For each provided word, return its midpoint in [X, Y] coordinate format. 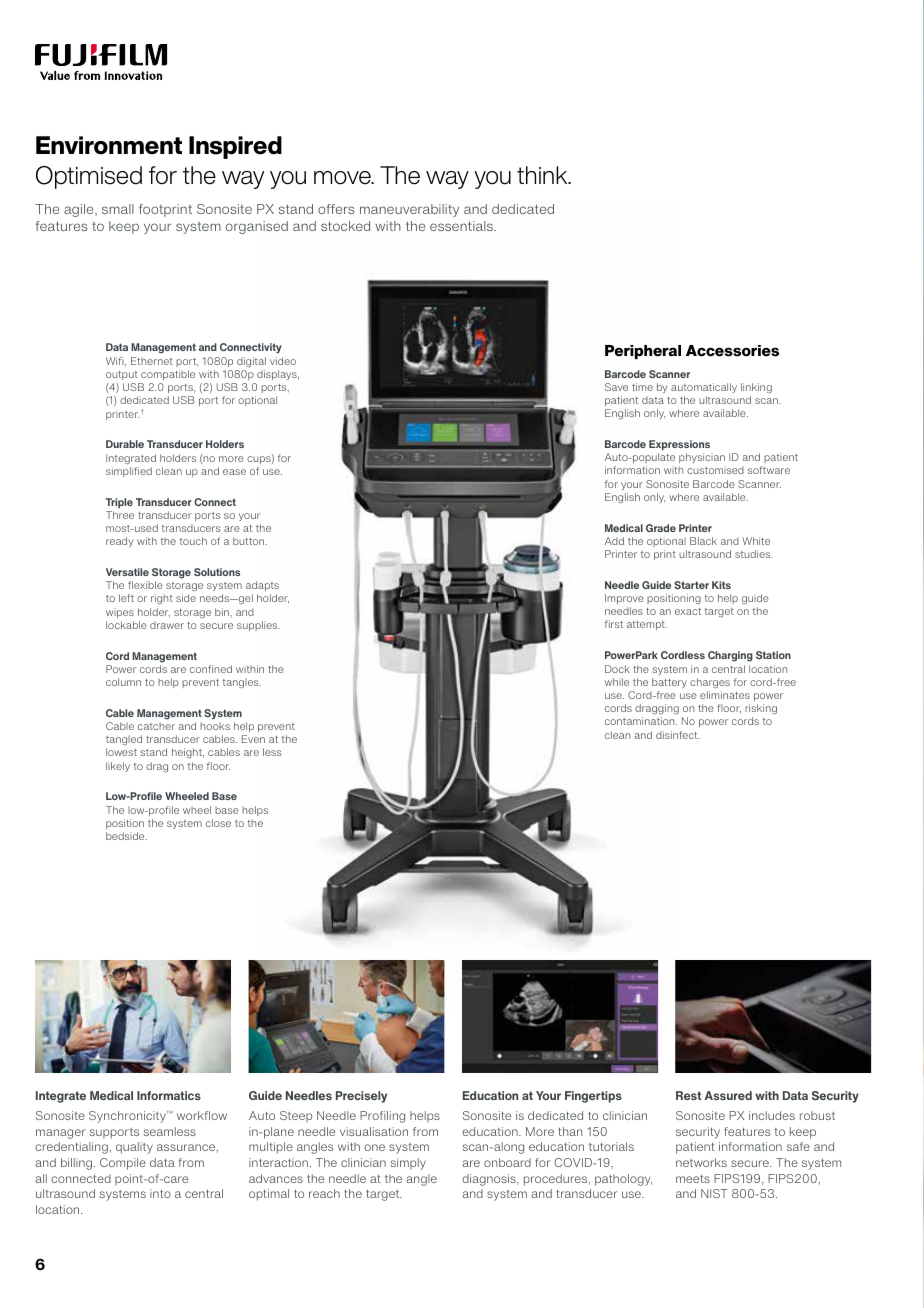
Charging [730, 656]
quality [134, 1148]
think [543, 175]
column [123, 682]
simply [408, 1164]
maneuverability [409, 210]
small [118, 209]
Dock [617, 669]
